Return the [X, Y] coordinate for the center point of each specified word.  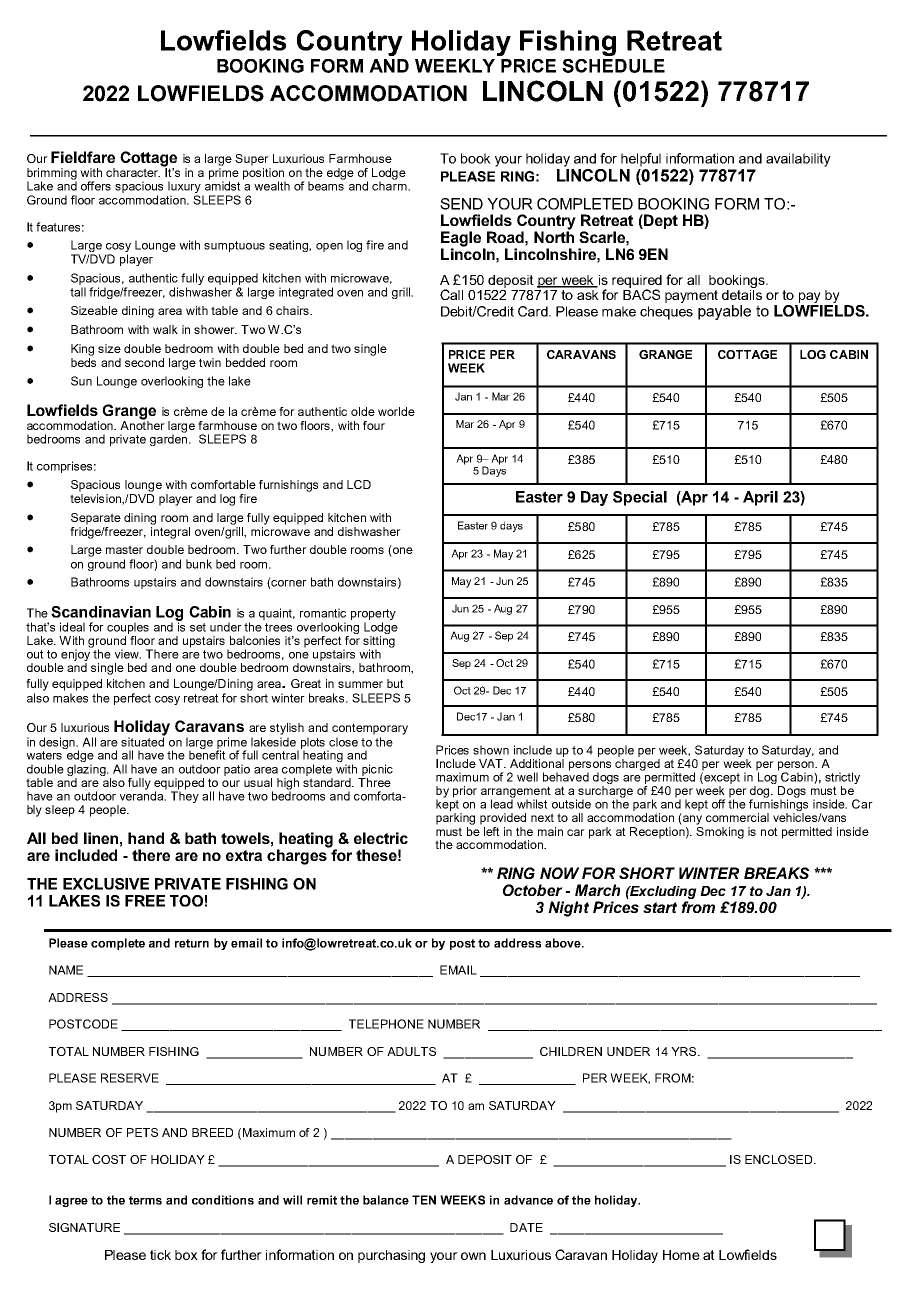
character [133, 172]
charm [390, 185]
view [128, 654]
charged [637, 765]
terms [145, 1200]
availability [798, 160]
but [395, 683]
